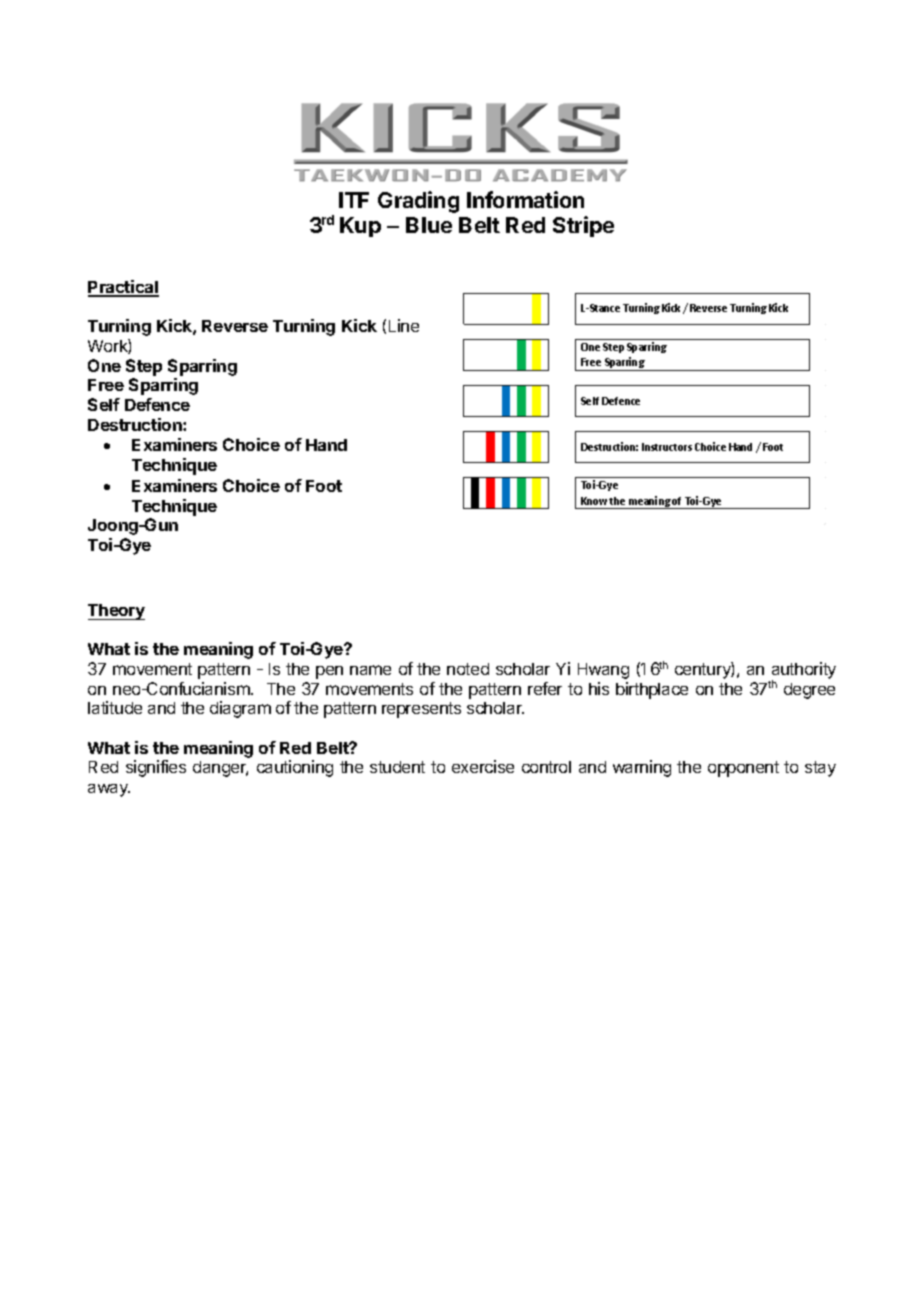 The height and width of the screenshot is (1308, 924). Describe the element at coordinates (116, 612) in the screenshot. I see `Theory` at that location.
